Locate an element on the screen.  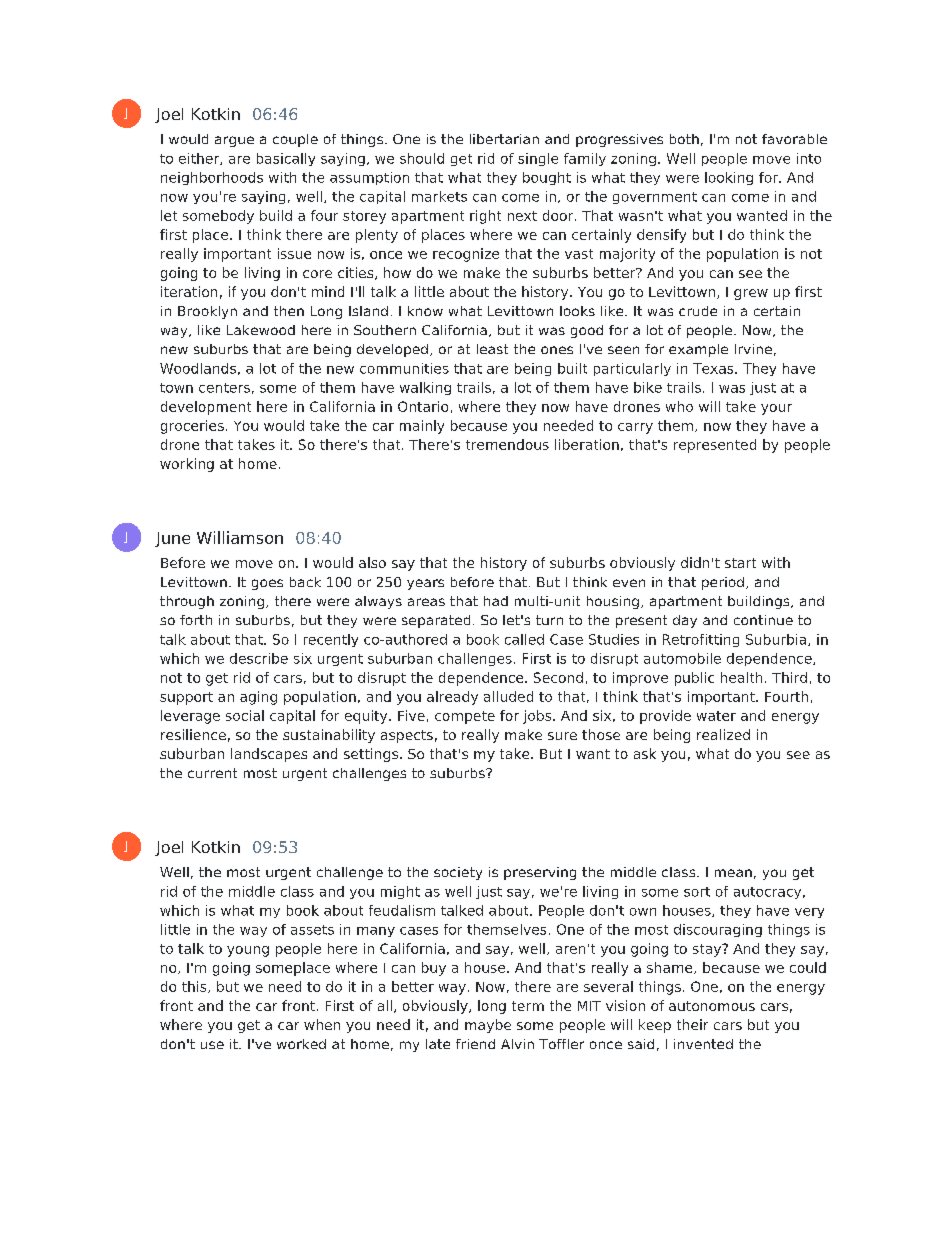
maybe is located at coordinates (488, 1026).
